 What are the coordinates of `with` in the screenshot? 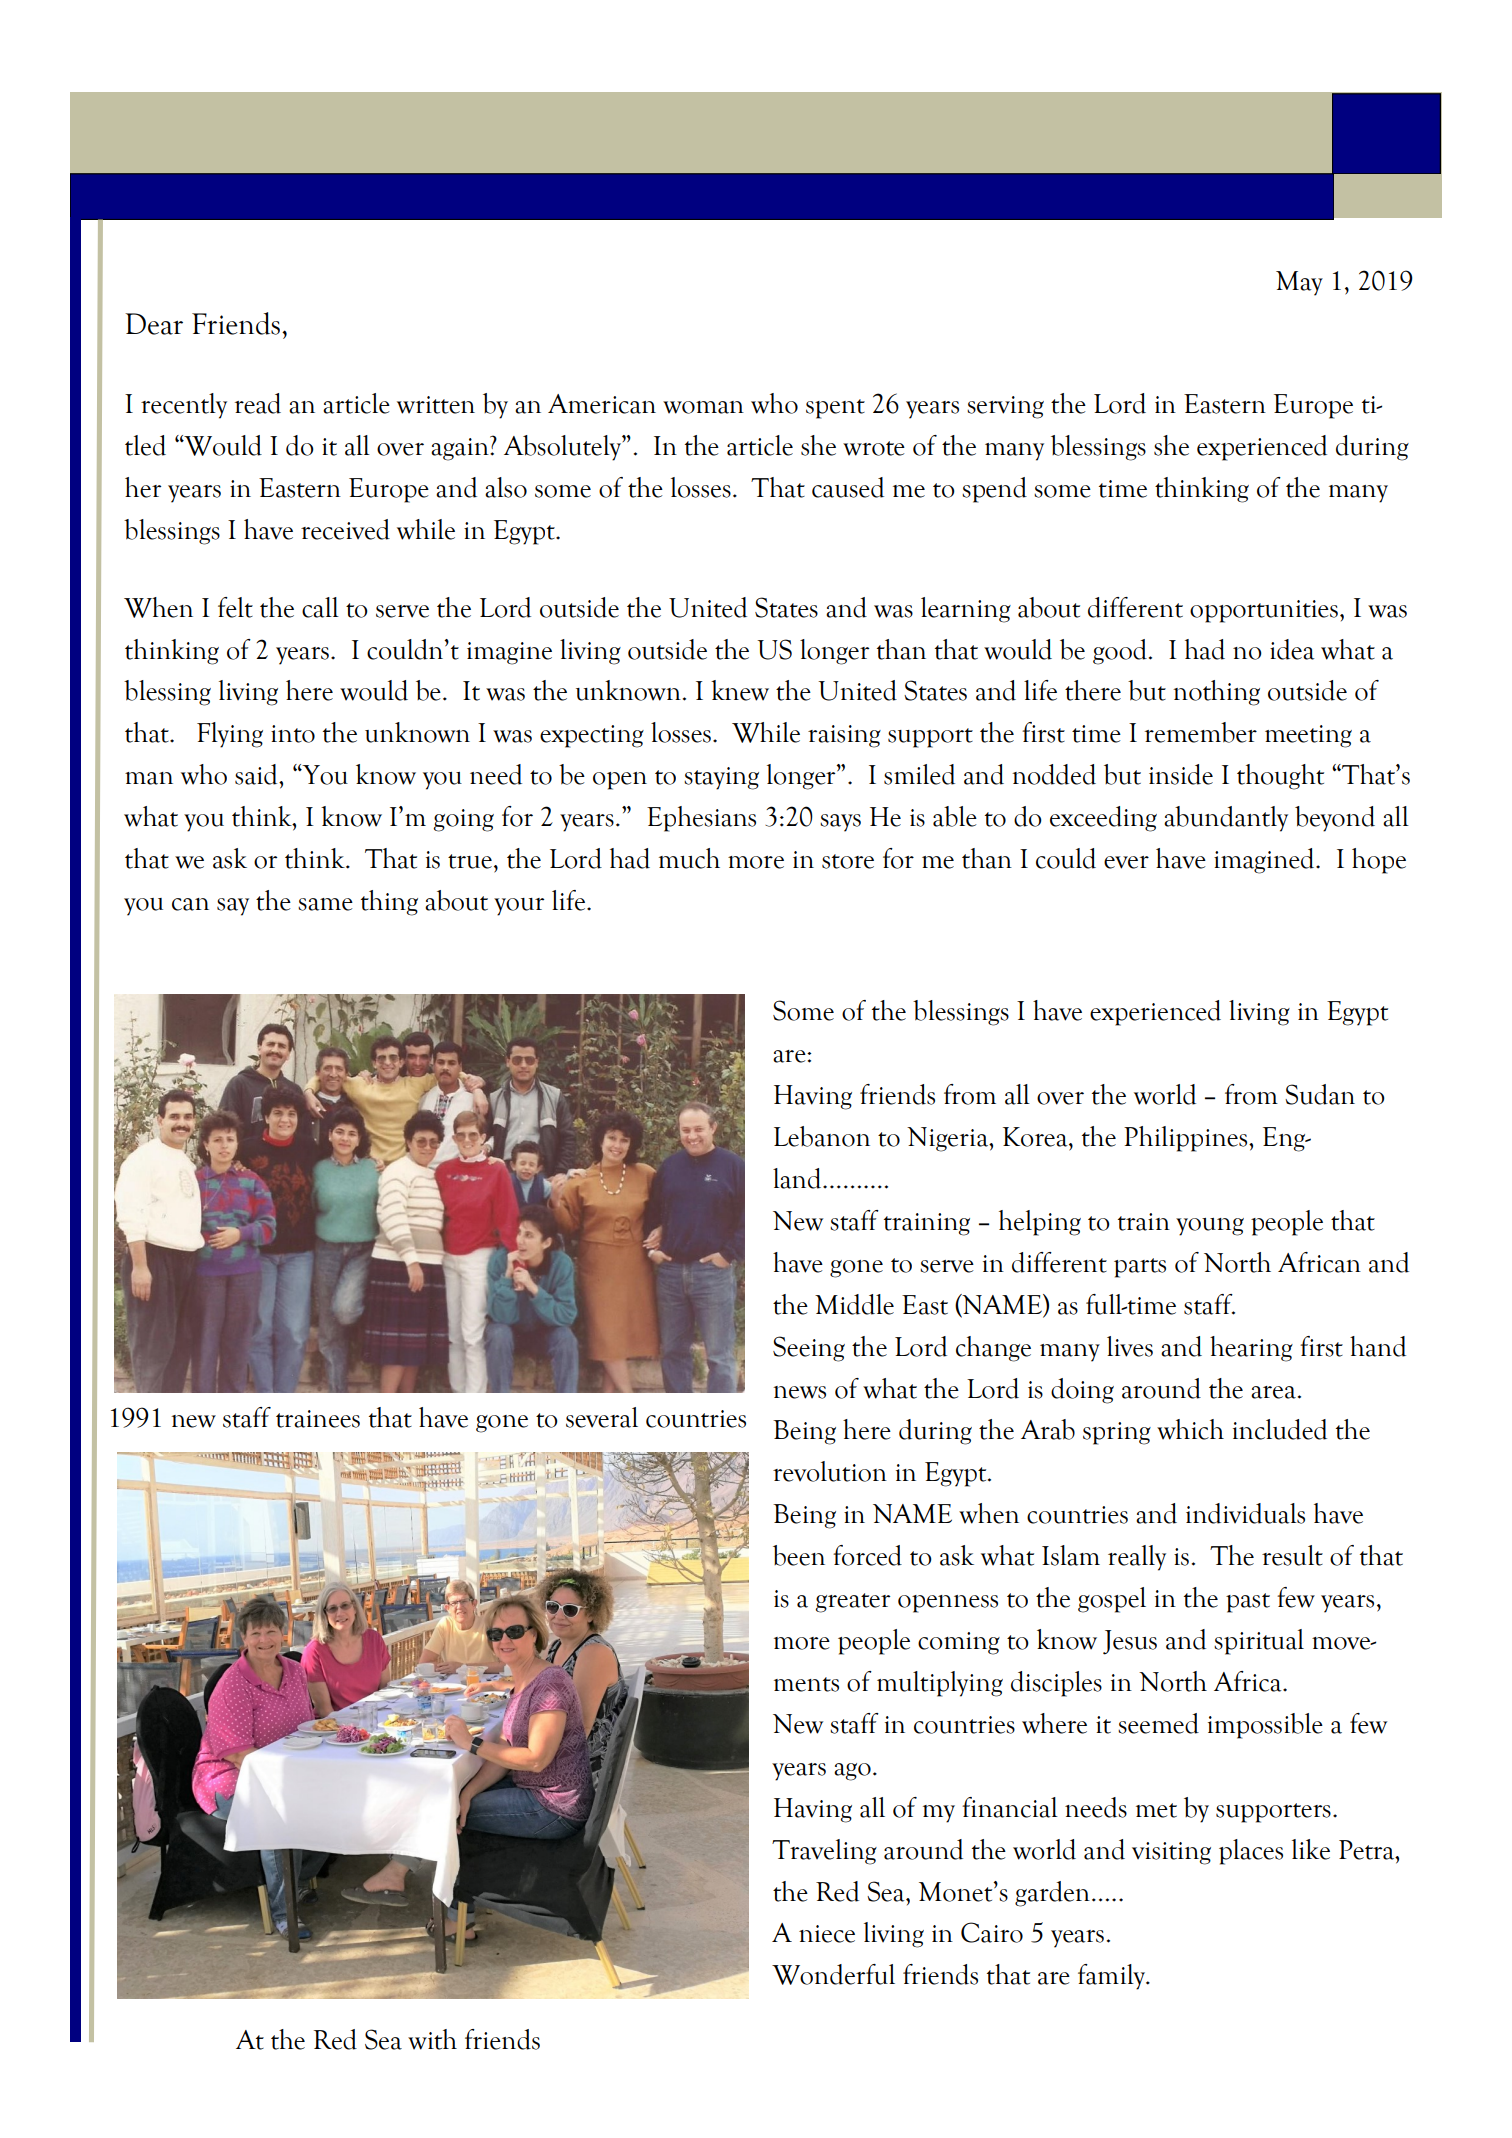 It's located at (432, 2039).
